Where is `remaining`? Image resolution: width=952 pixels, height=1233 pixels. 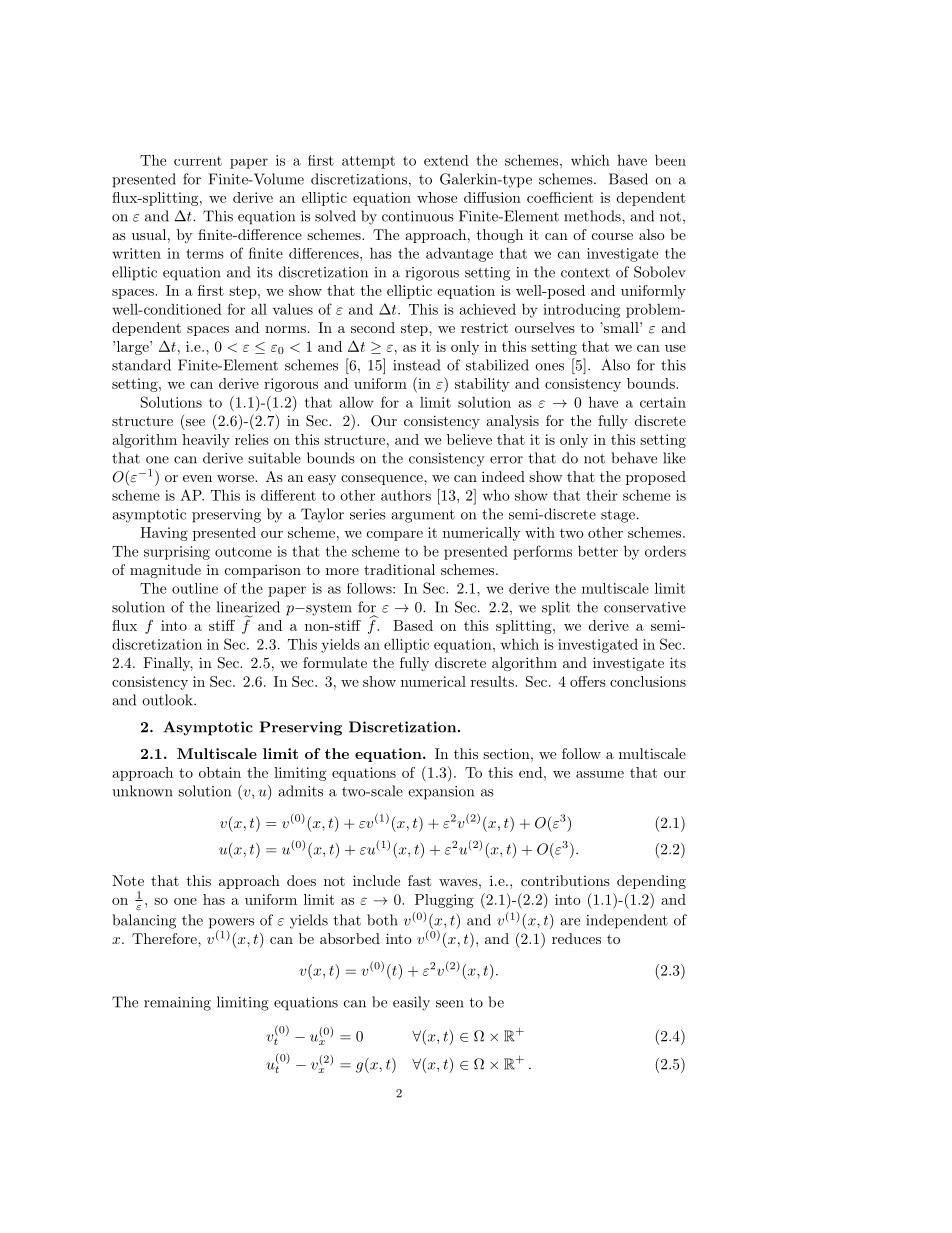
remaining is located at coordinates (177, 1004).
